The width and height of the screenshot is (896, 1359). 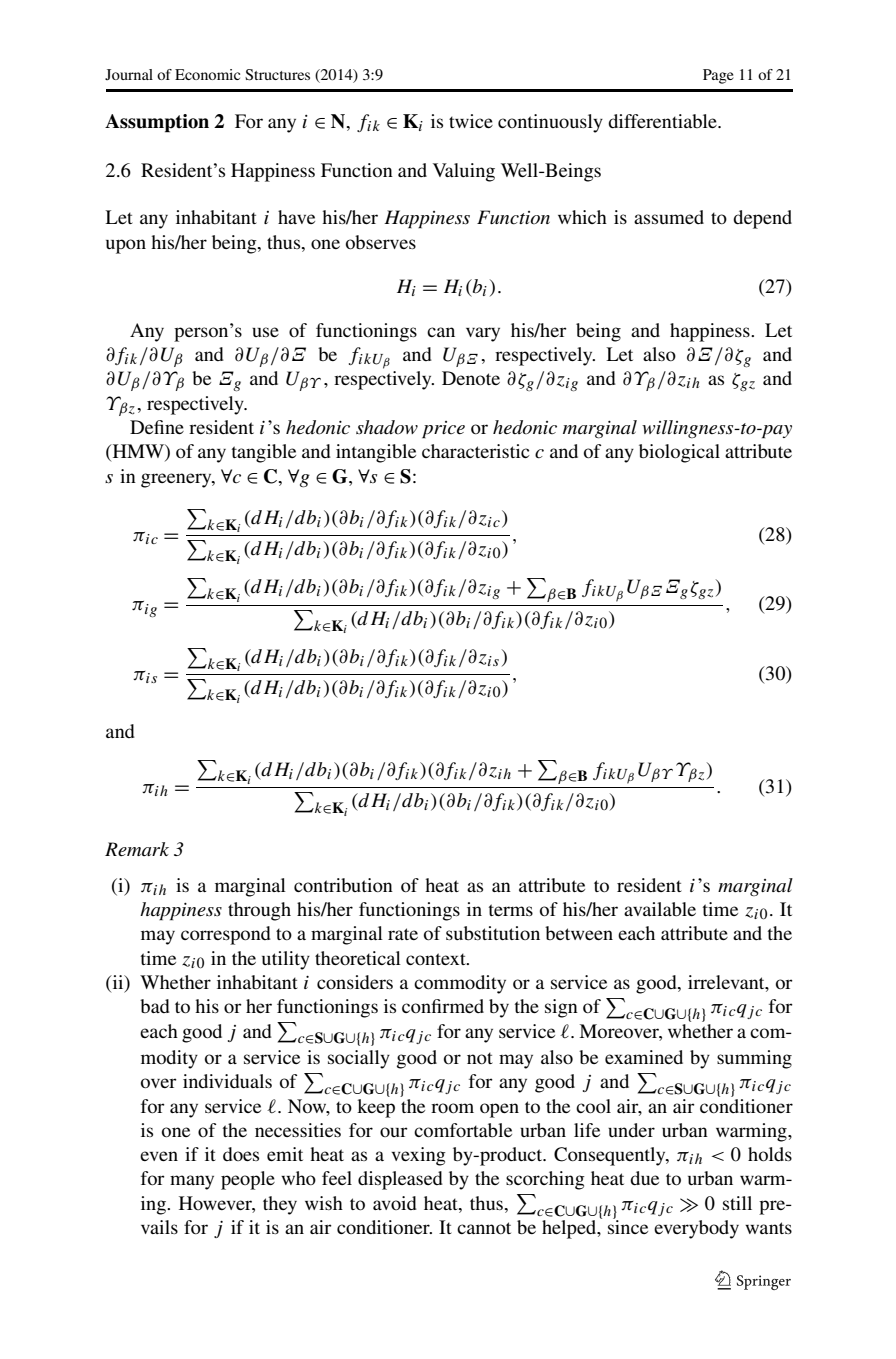 I want to click on characteristic, so click(x=476, y=451).
